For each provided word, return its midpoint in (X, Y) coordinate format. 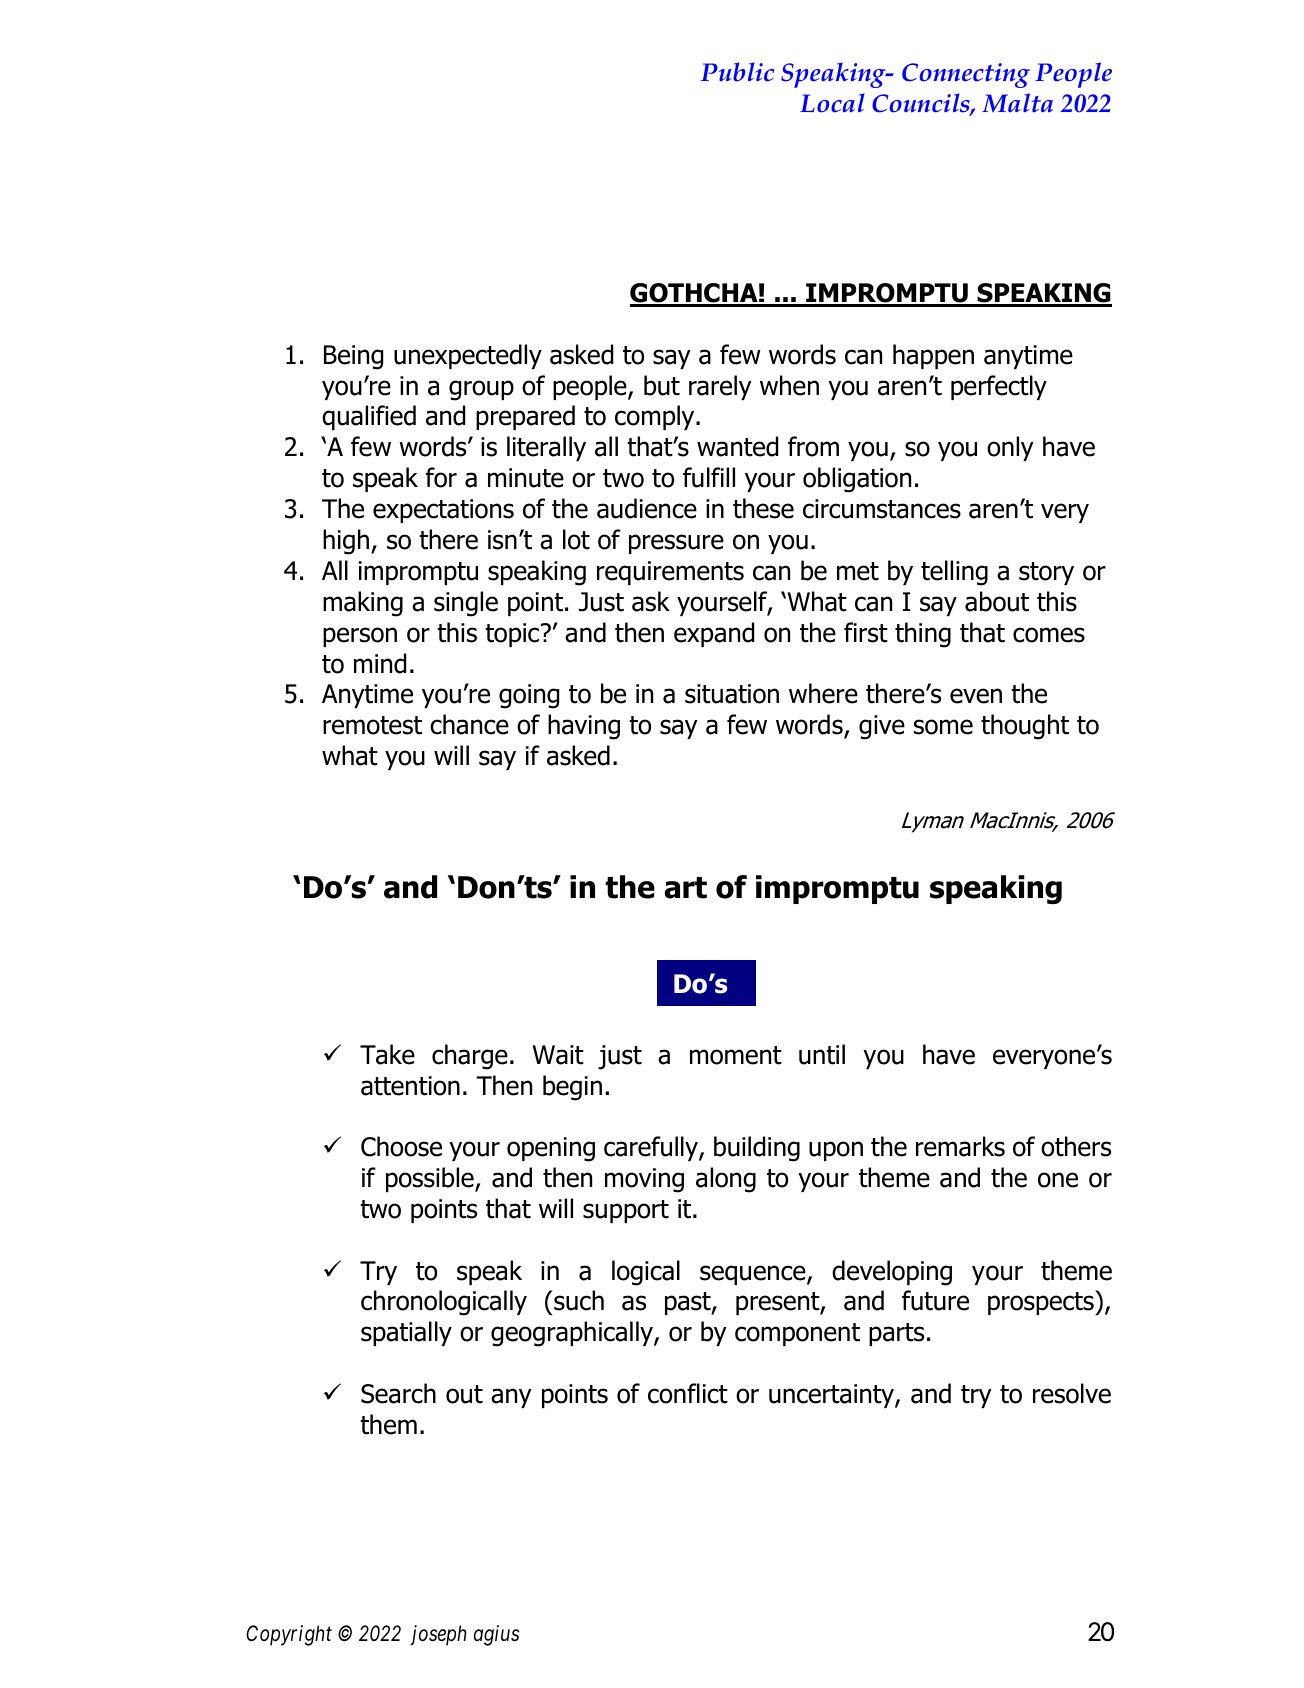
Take (387, 1054)
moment (736, 1055)
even (976, 696)
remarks (960, 1146)
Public (737, 72)
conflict (688, 1393)
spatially (406, 1333)
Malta (1017, 102)
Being (353, 357)
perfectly (999, 387)
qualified (369, 417)
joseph (438, 1635)
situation (732, 694)
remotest (372, 725)
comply (656, 417)
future (935, 1300)
